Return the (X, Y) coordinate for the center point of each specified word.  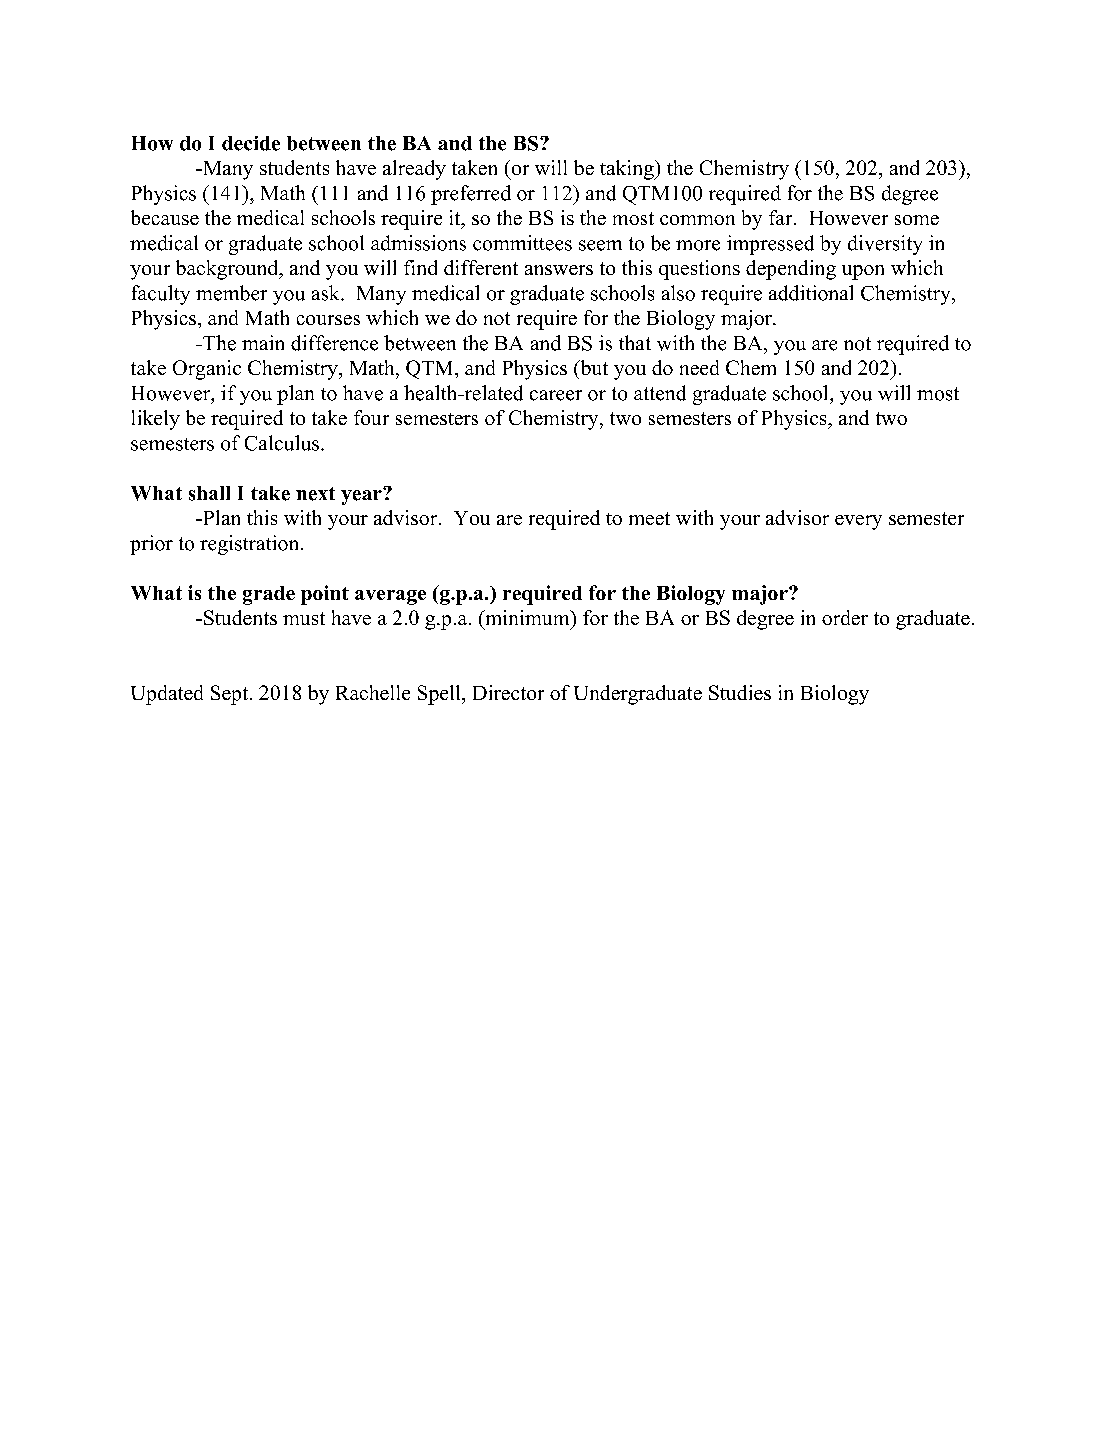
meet (649, 518)
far (782, 217)
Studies (740, 692)
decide (251, 143)
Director (508, 692)
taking (628, 170)
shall (209, 493)
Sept (231, 695)
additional (811, 293)
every (858, 522)
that (635, 342)
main (263, 342)
